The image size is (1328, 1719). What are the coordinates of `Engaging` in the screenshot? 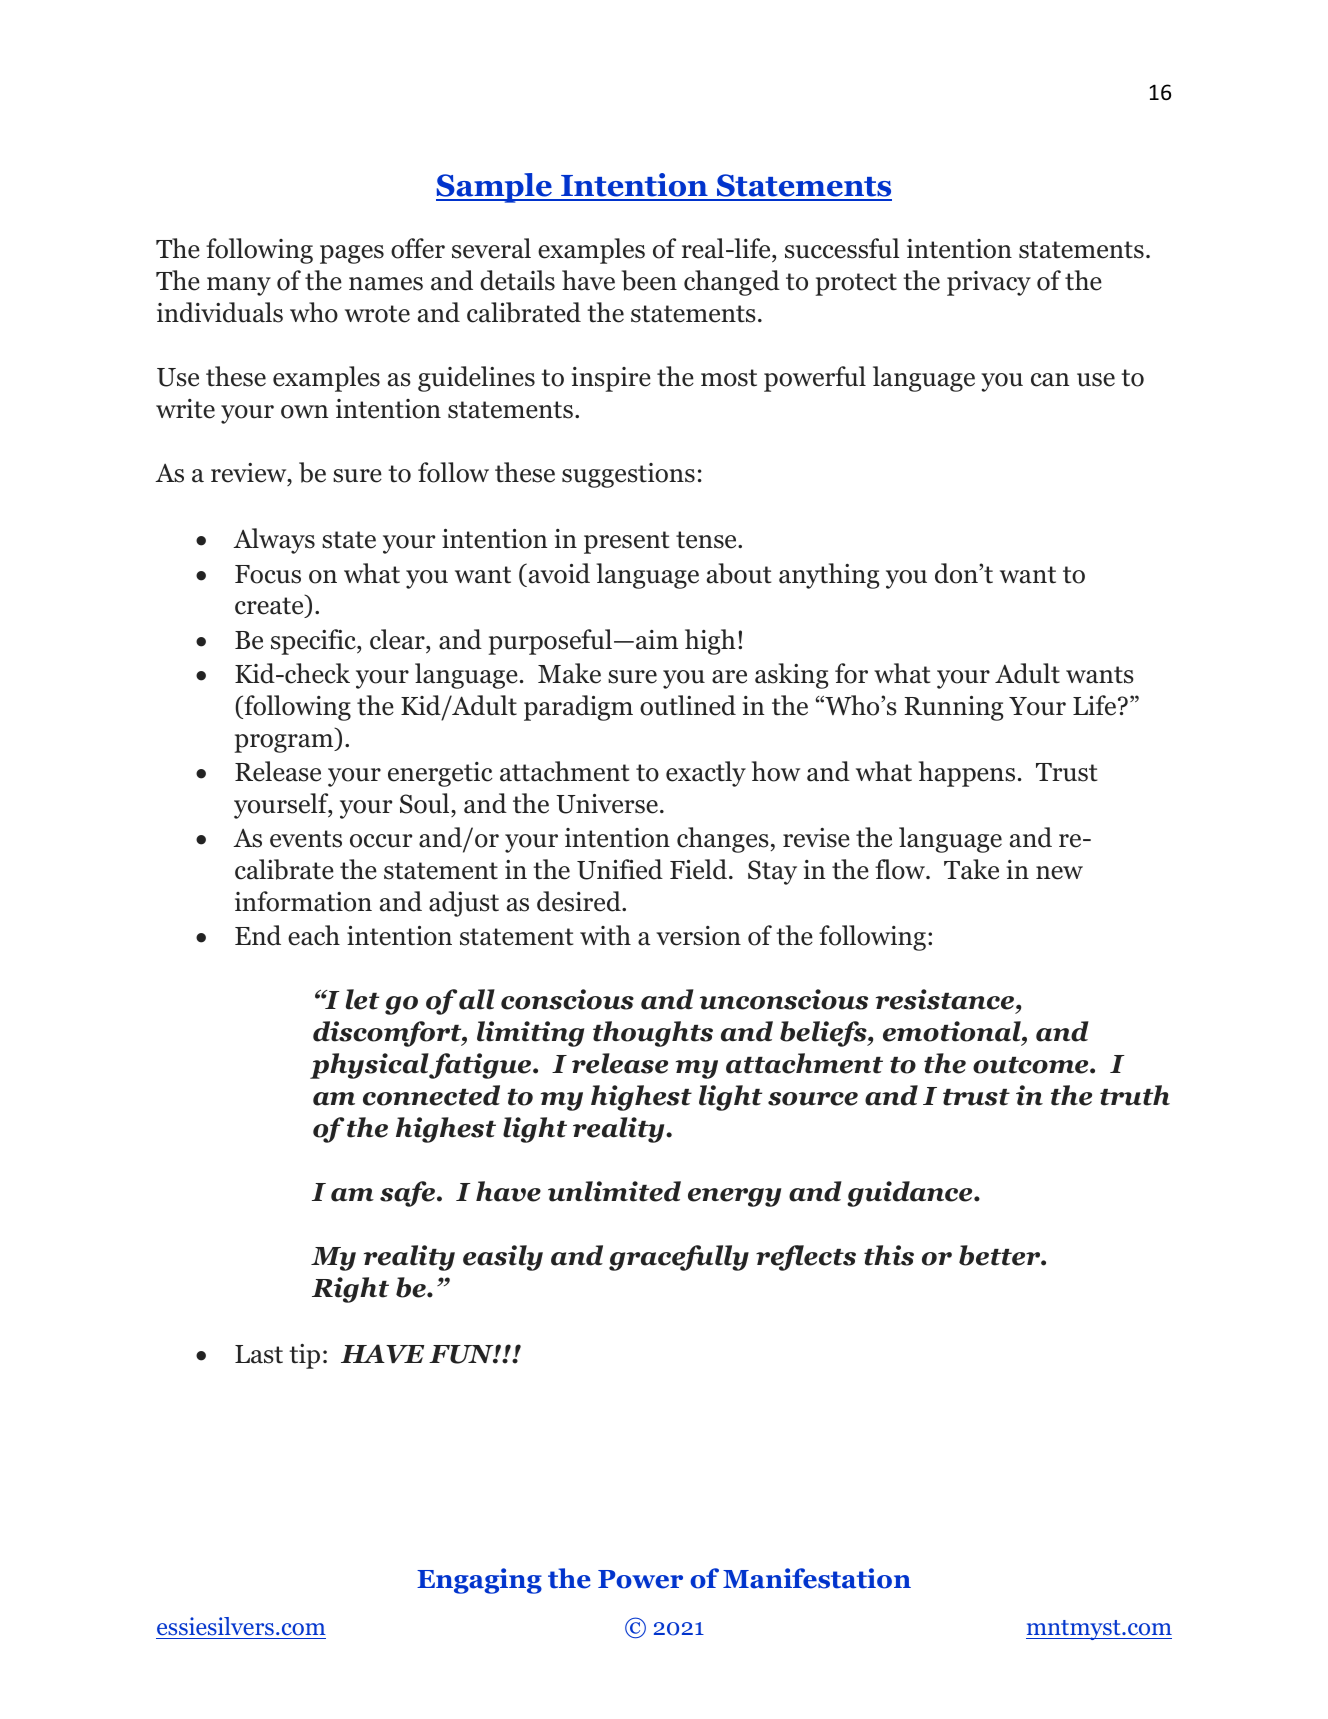 It's located at (479, 1581).
